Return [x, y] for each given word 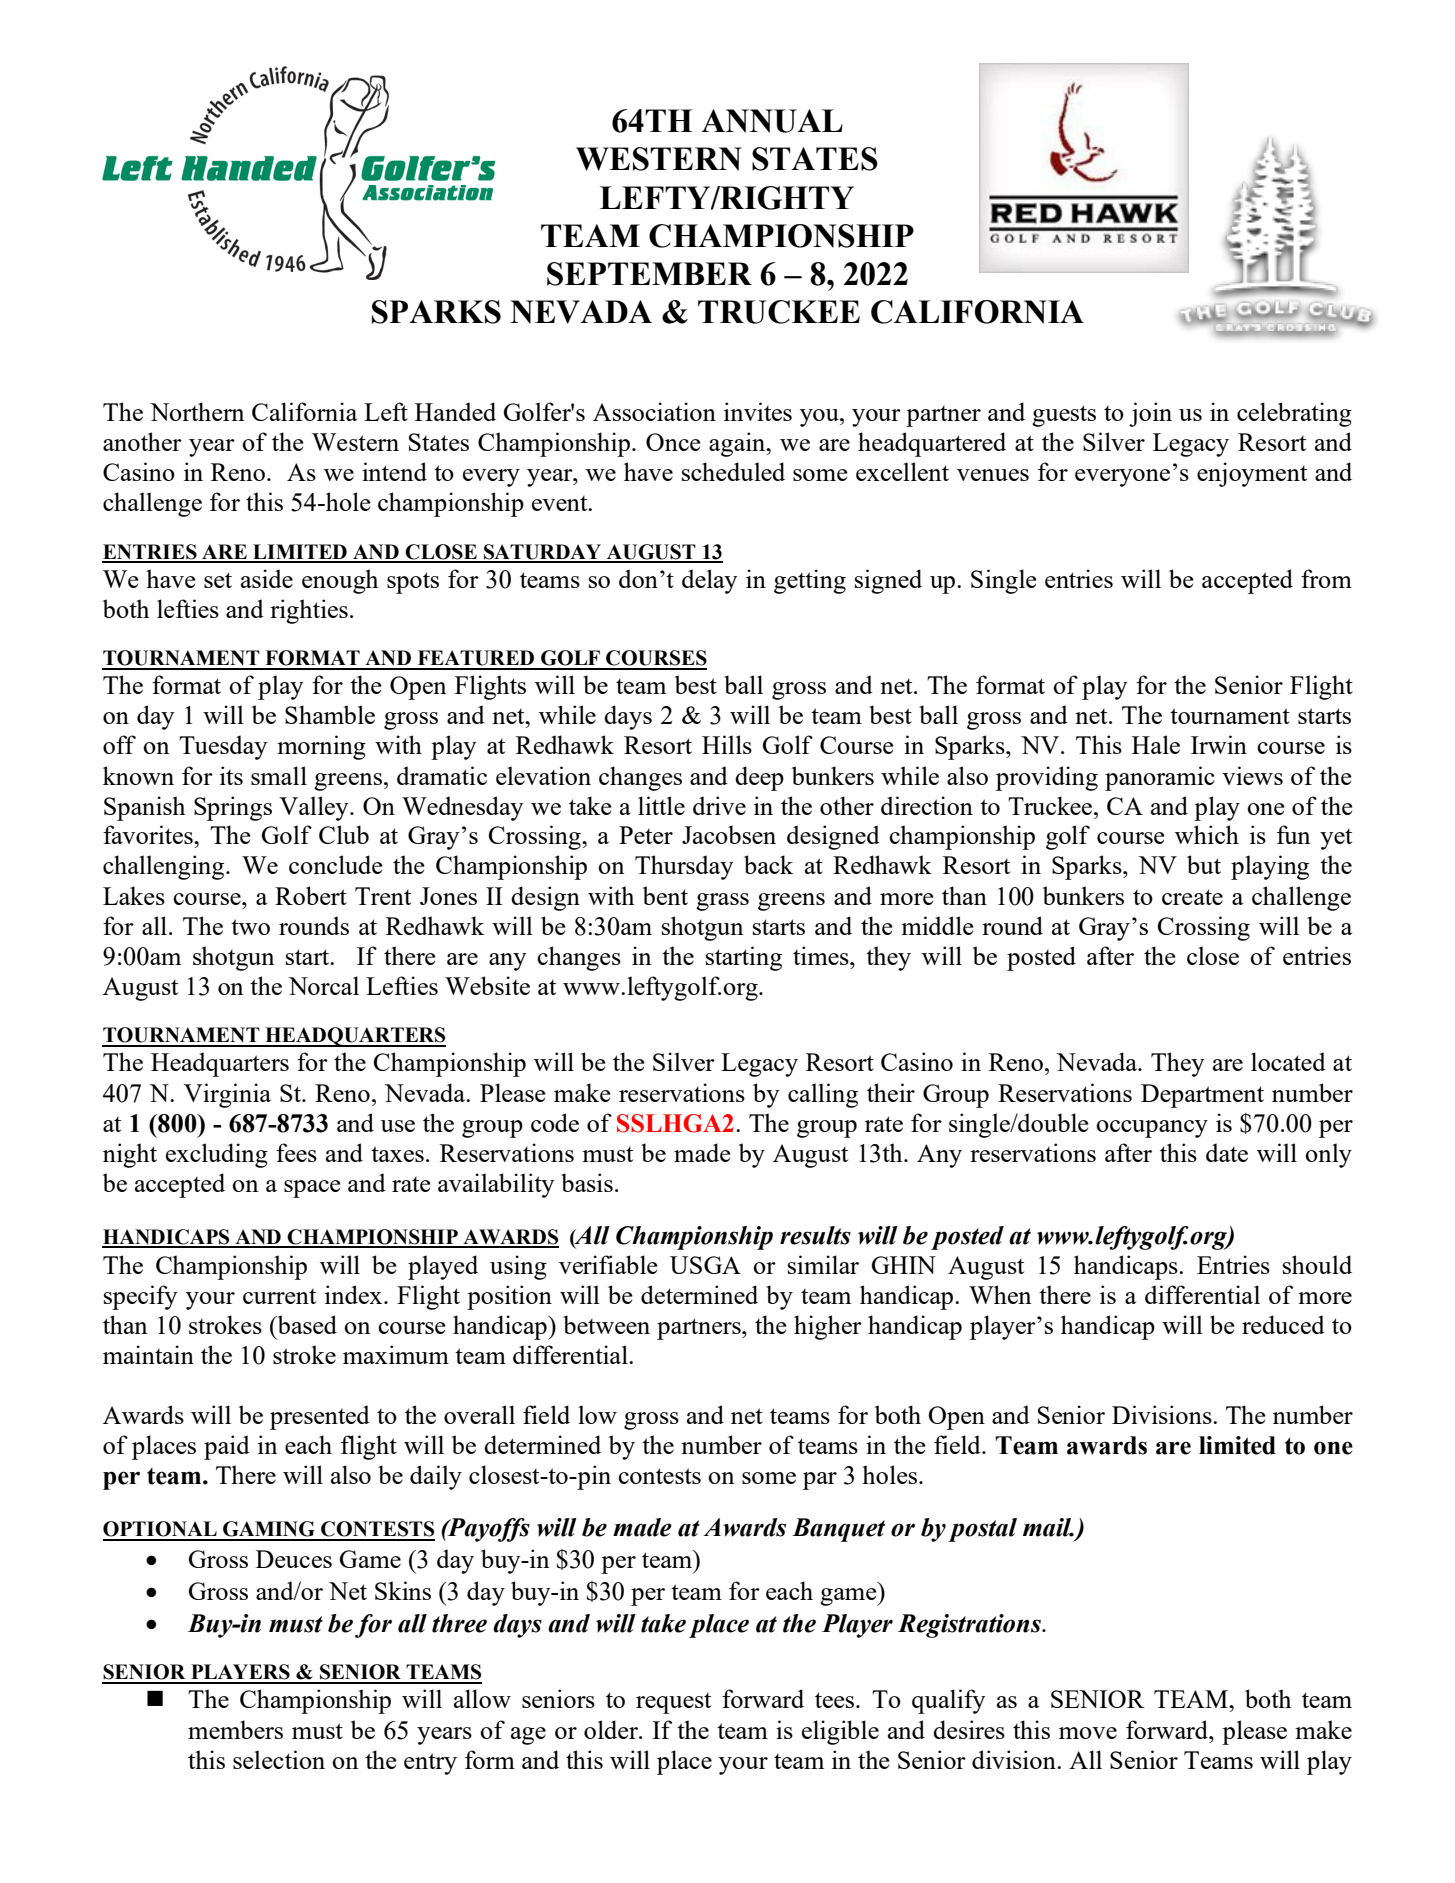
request [673, 1703]
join [1150, 414]
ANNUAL [772, 121]
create [1192, 897]
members [235, 1729]
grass [722, 902]
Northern [197, 411]
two [250, 927]
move [1088, 1733]
